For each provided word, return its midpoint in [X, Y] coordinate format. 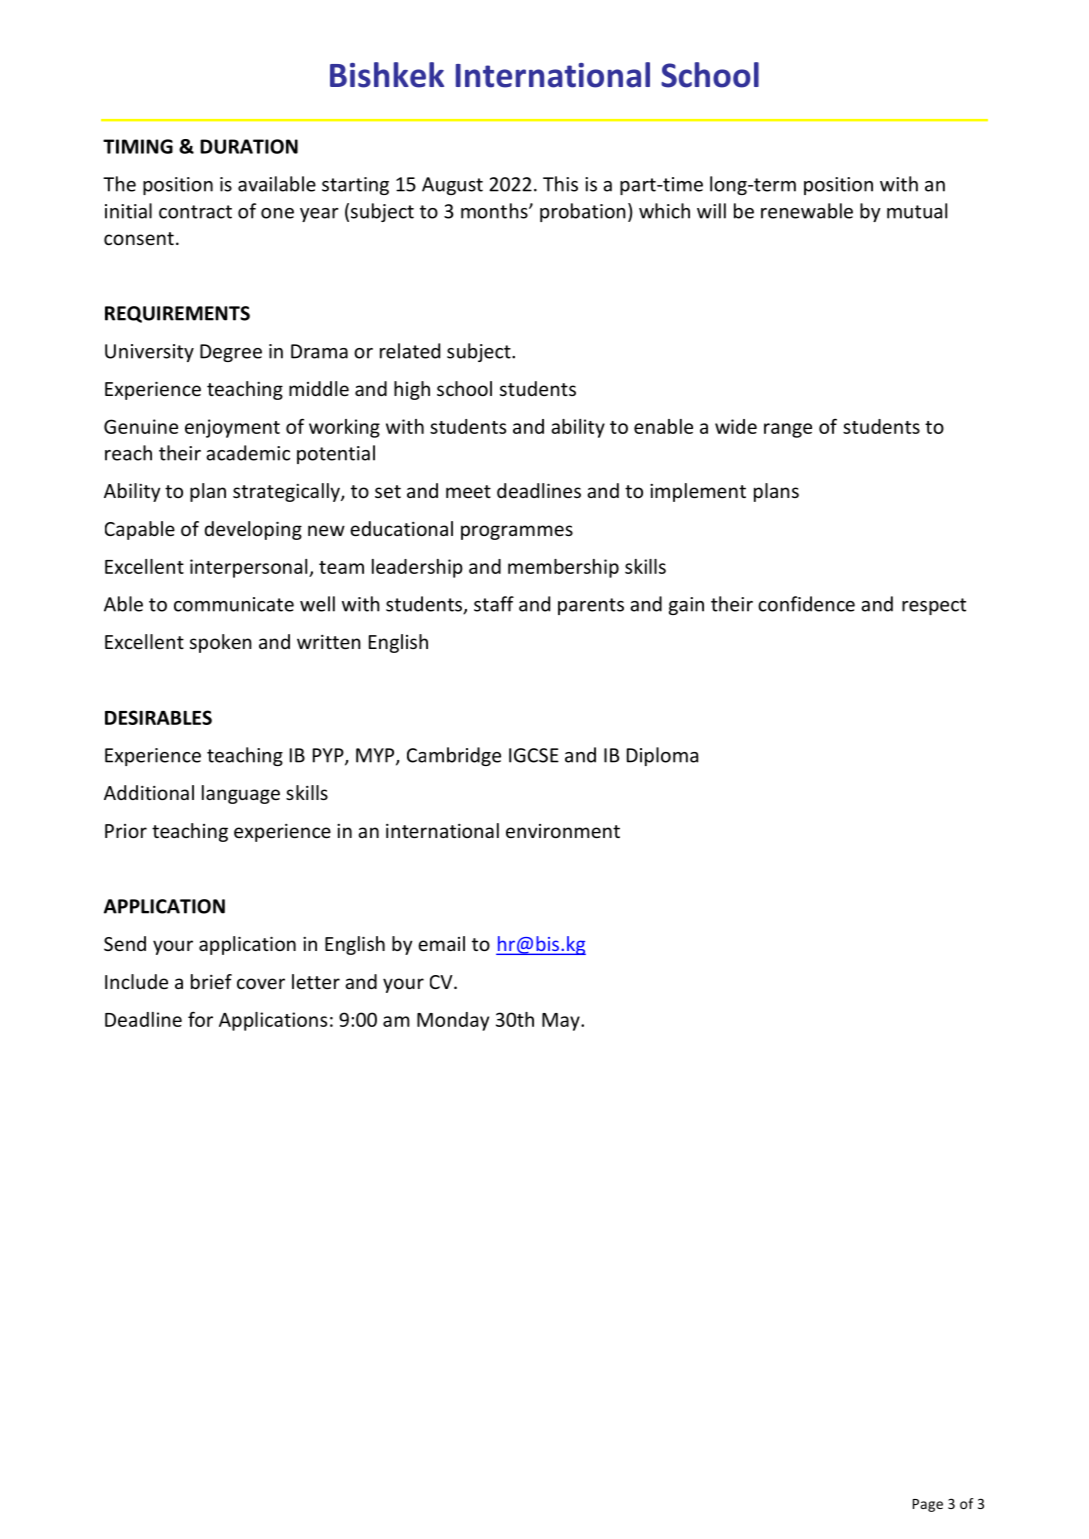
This [560, 184]
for [200, 1019]
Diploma [662, 756]
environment [563, 831]
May [562, 1022]
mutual [917, 211]
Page [928, 1505]
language [241, 794]
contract [195, 212]
